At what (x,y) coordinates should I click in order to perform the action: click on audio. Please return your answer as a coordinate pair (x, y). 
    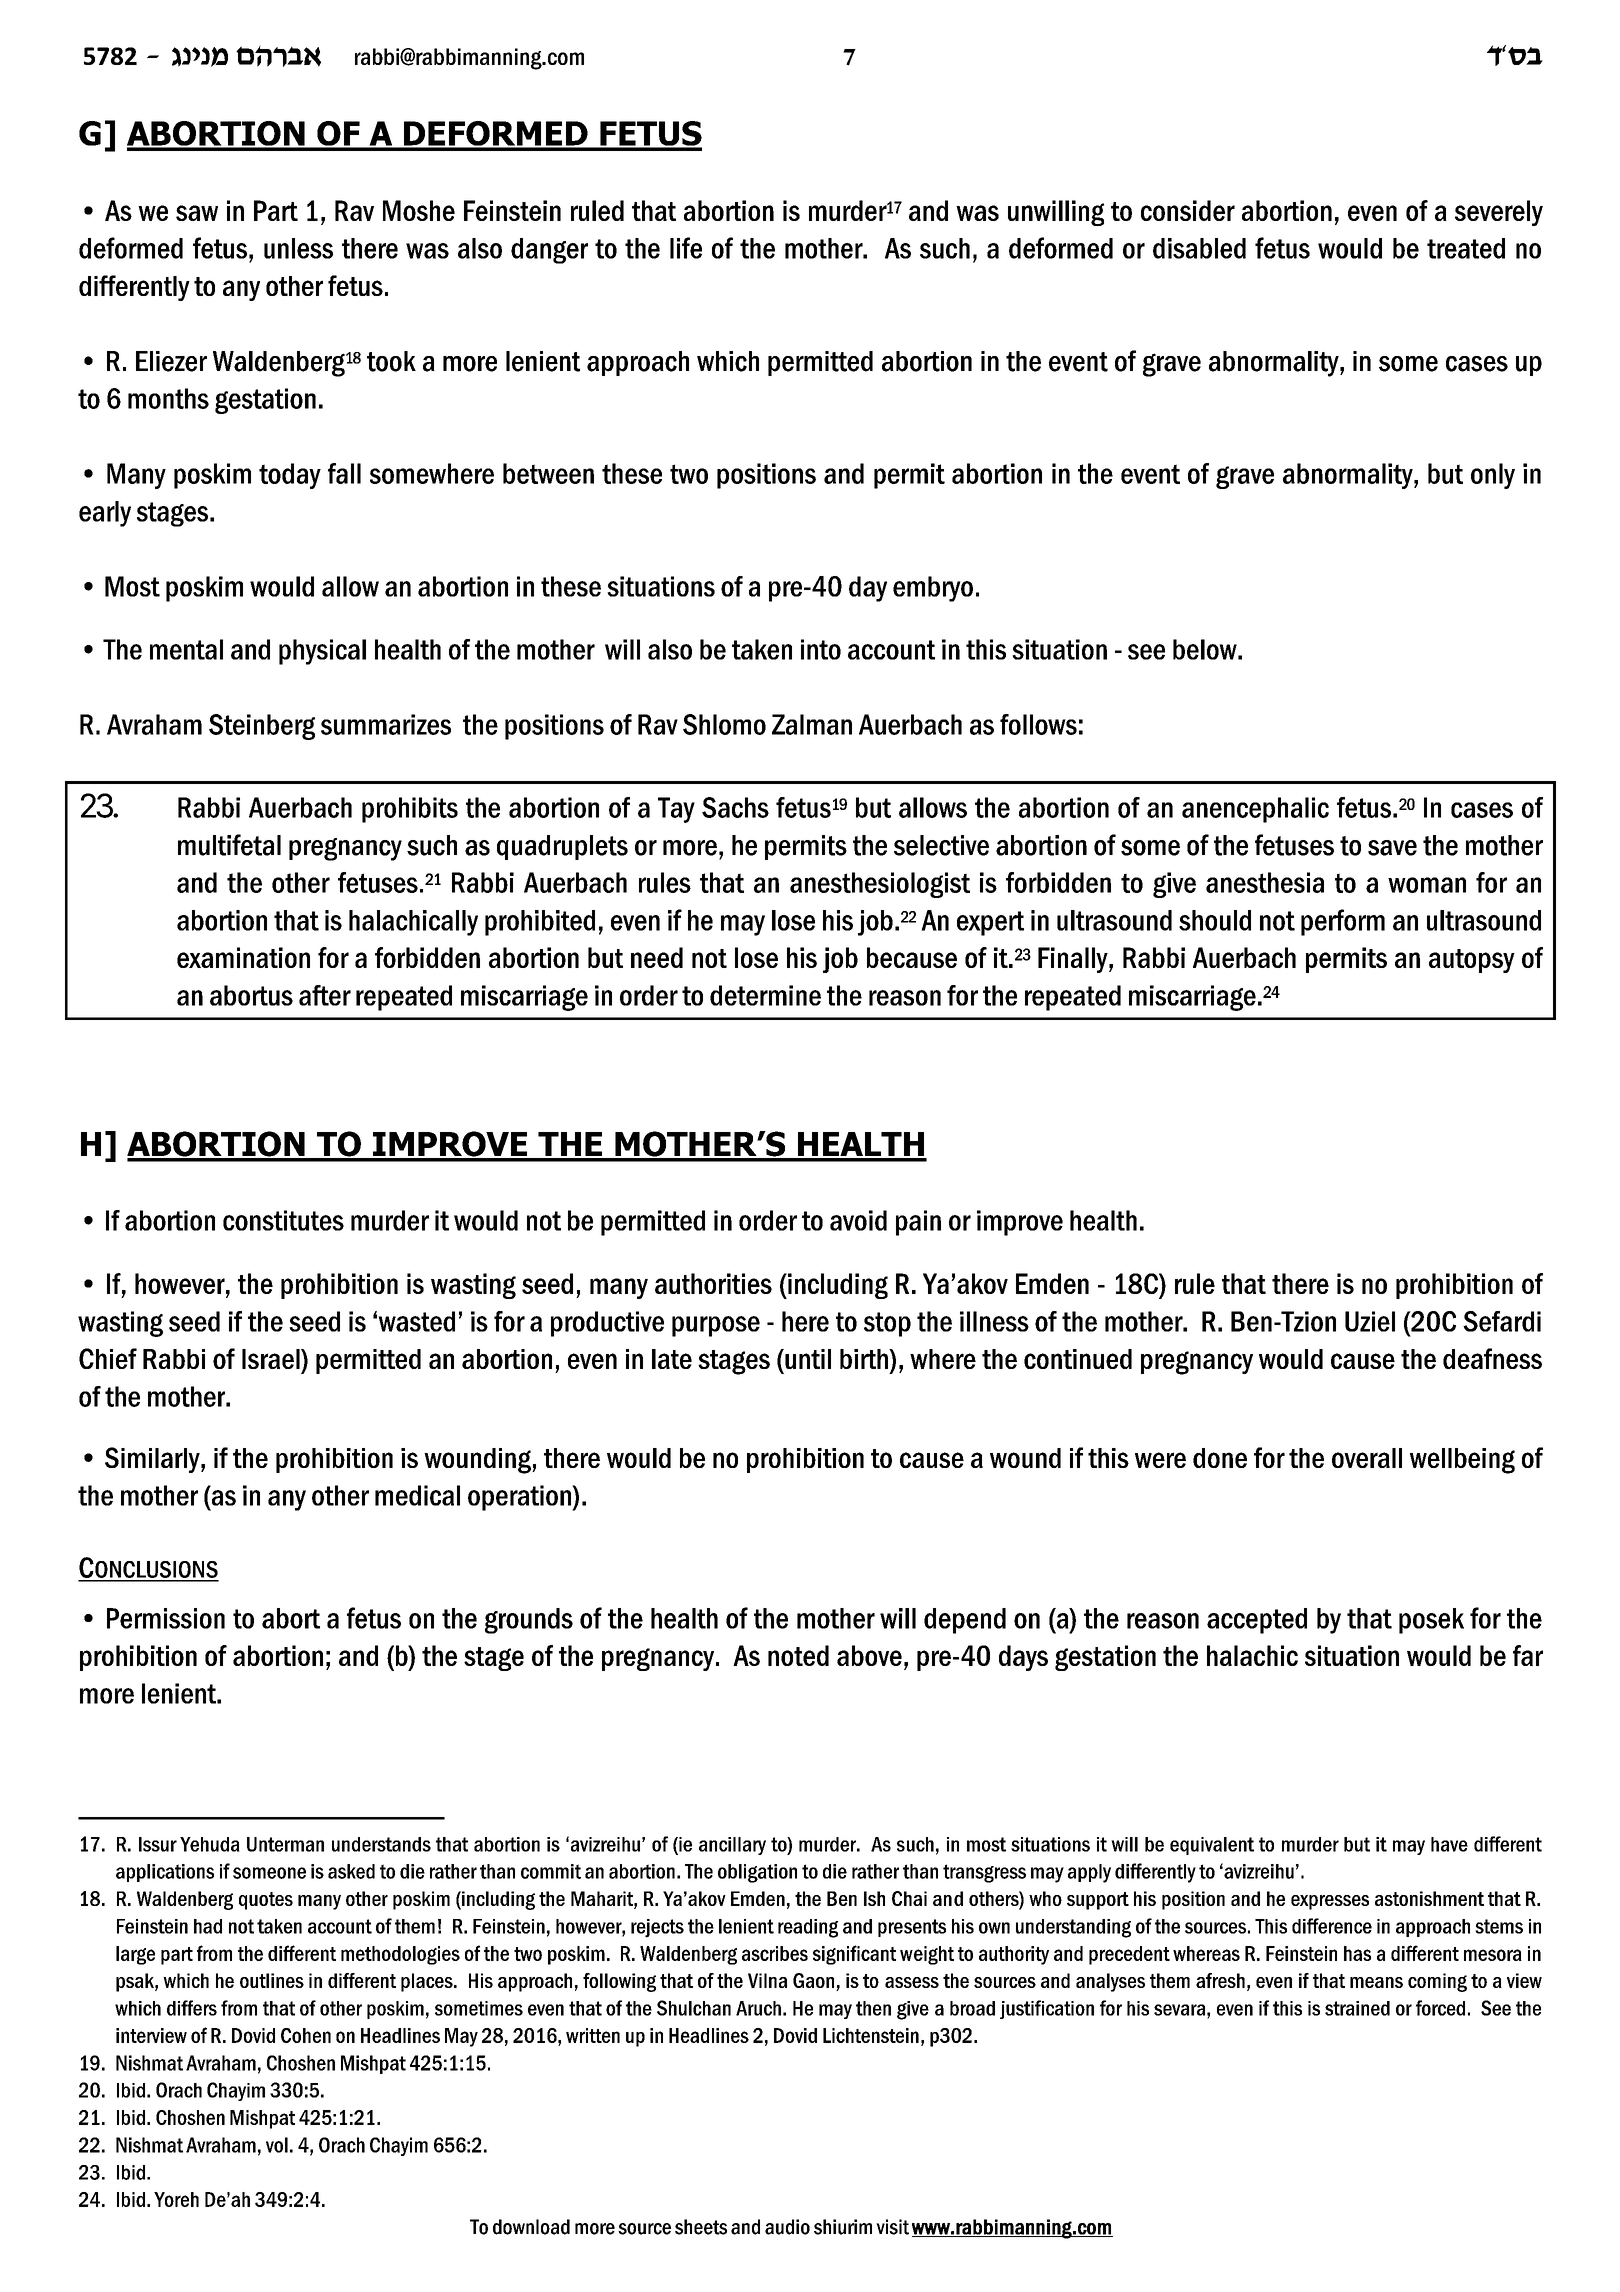
    Looking at the image, I should click on (787, 2227).
